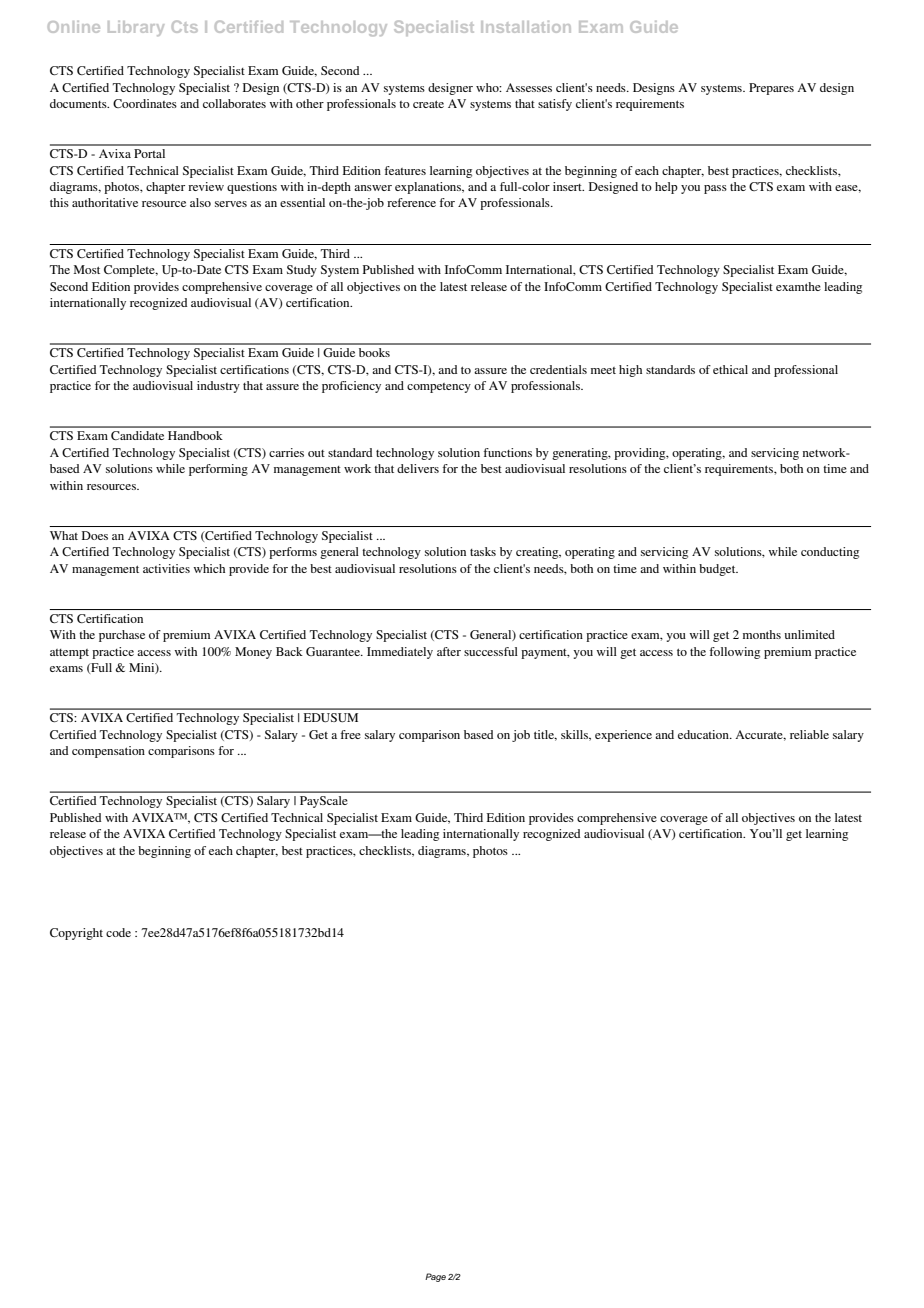 The width and height of the page is (924, 1308). What do you see at coordinates (771, 89) in the page?
I see `Prepares` at bounding box center [771, 89].
